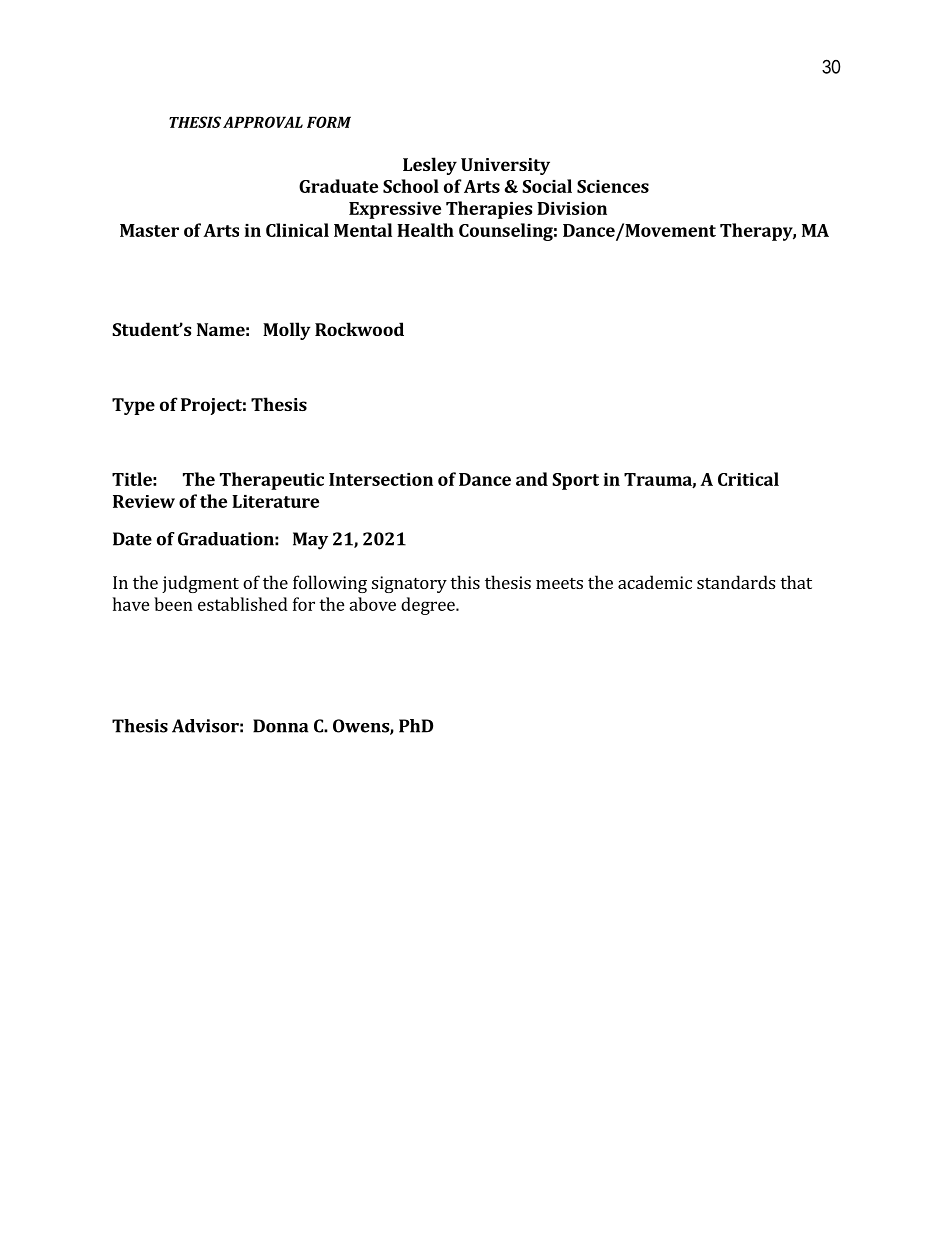 The width and height of the page is (952, 1233). I want to click on APPROVAL, so click(263, 122).
